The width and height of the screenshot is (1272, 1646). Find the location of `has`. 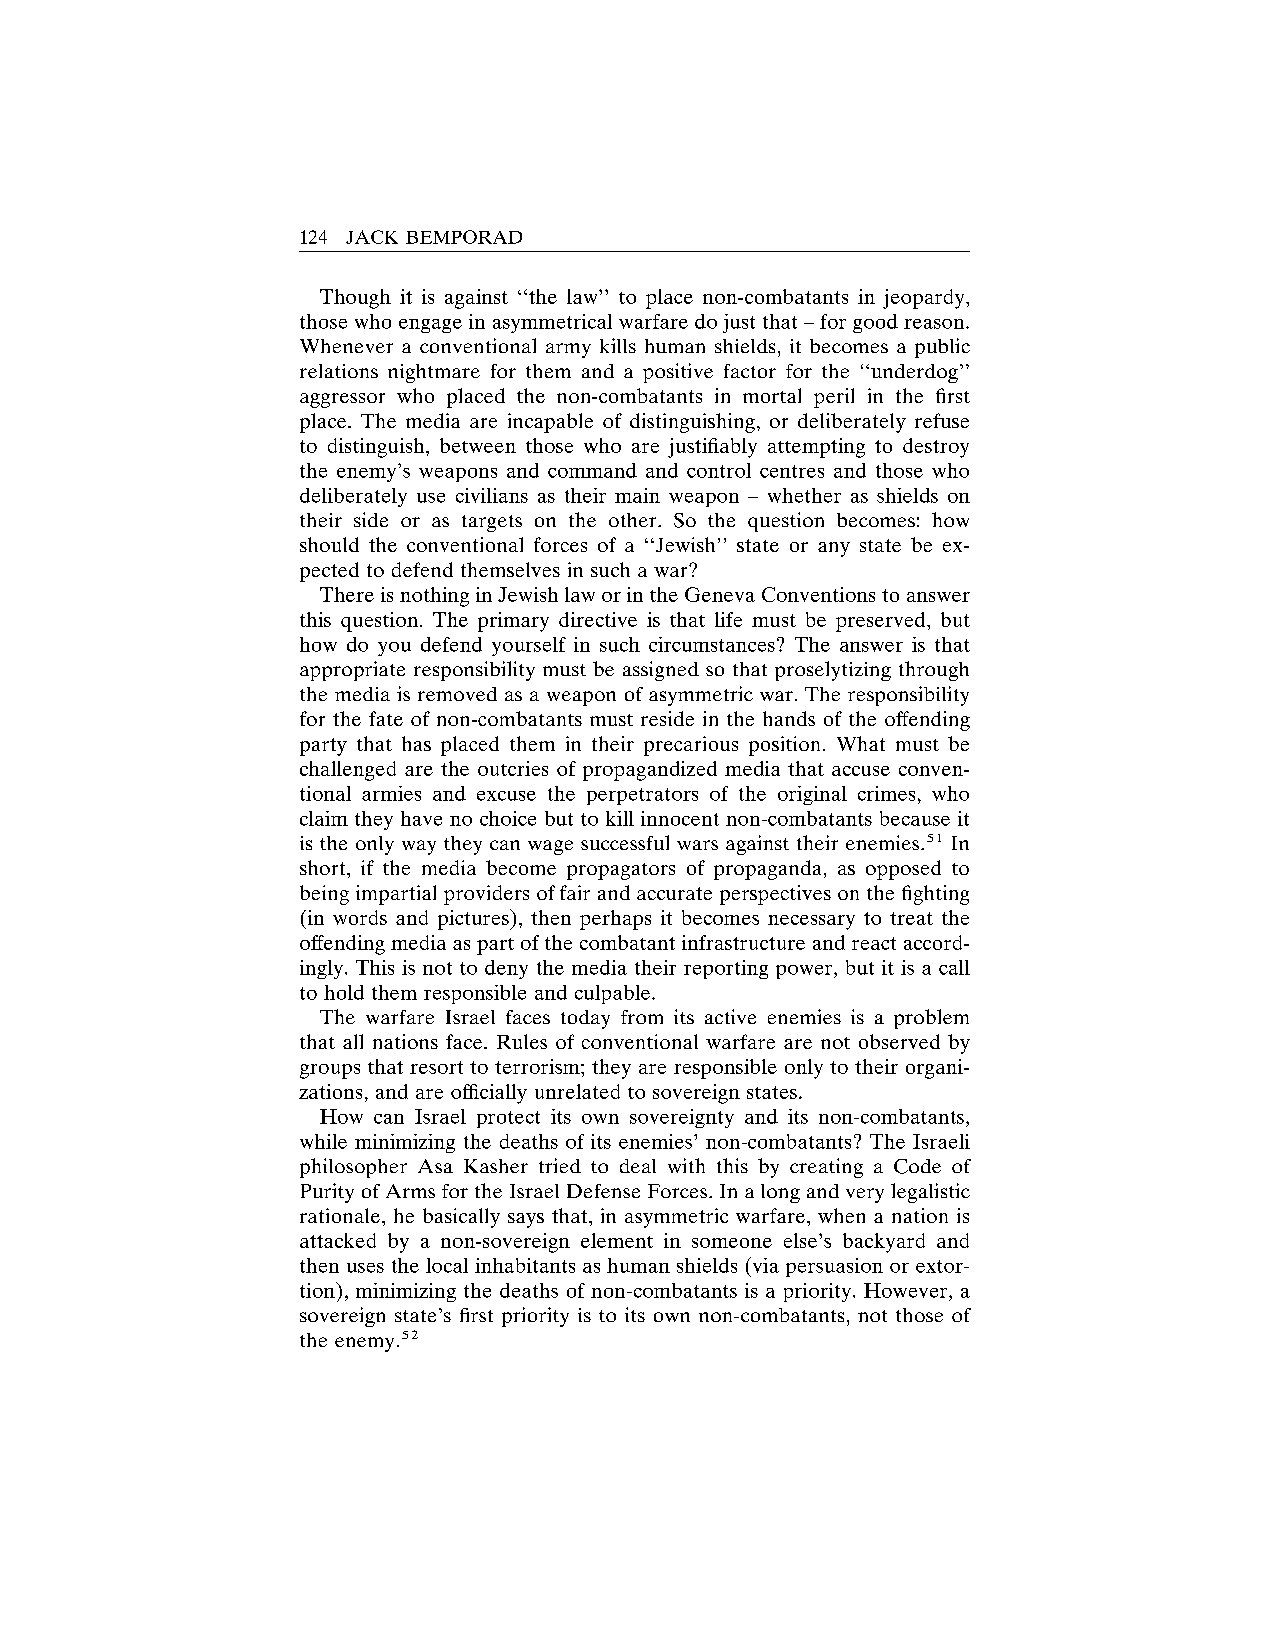

has is located at coordinates (416, 743).
